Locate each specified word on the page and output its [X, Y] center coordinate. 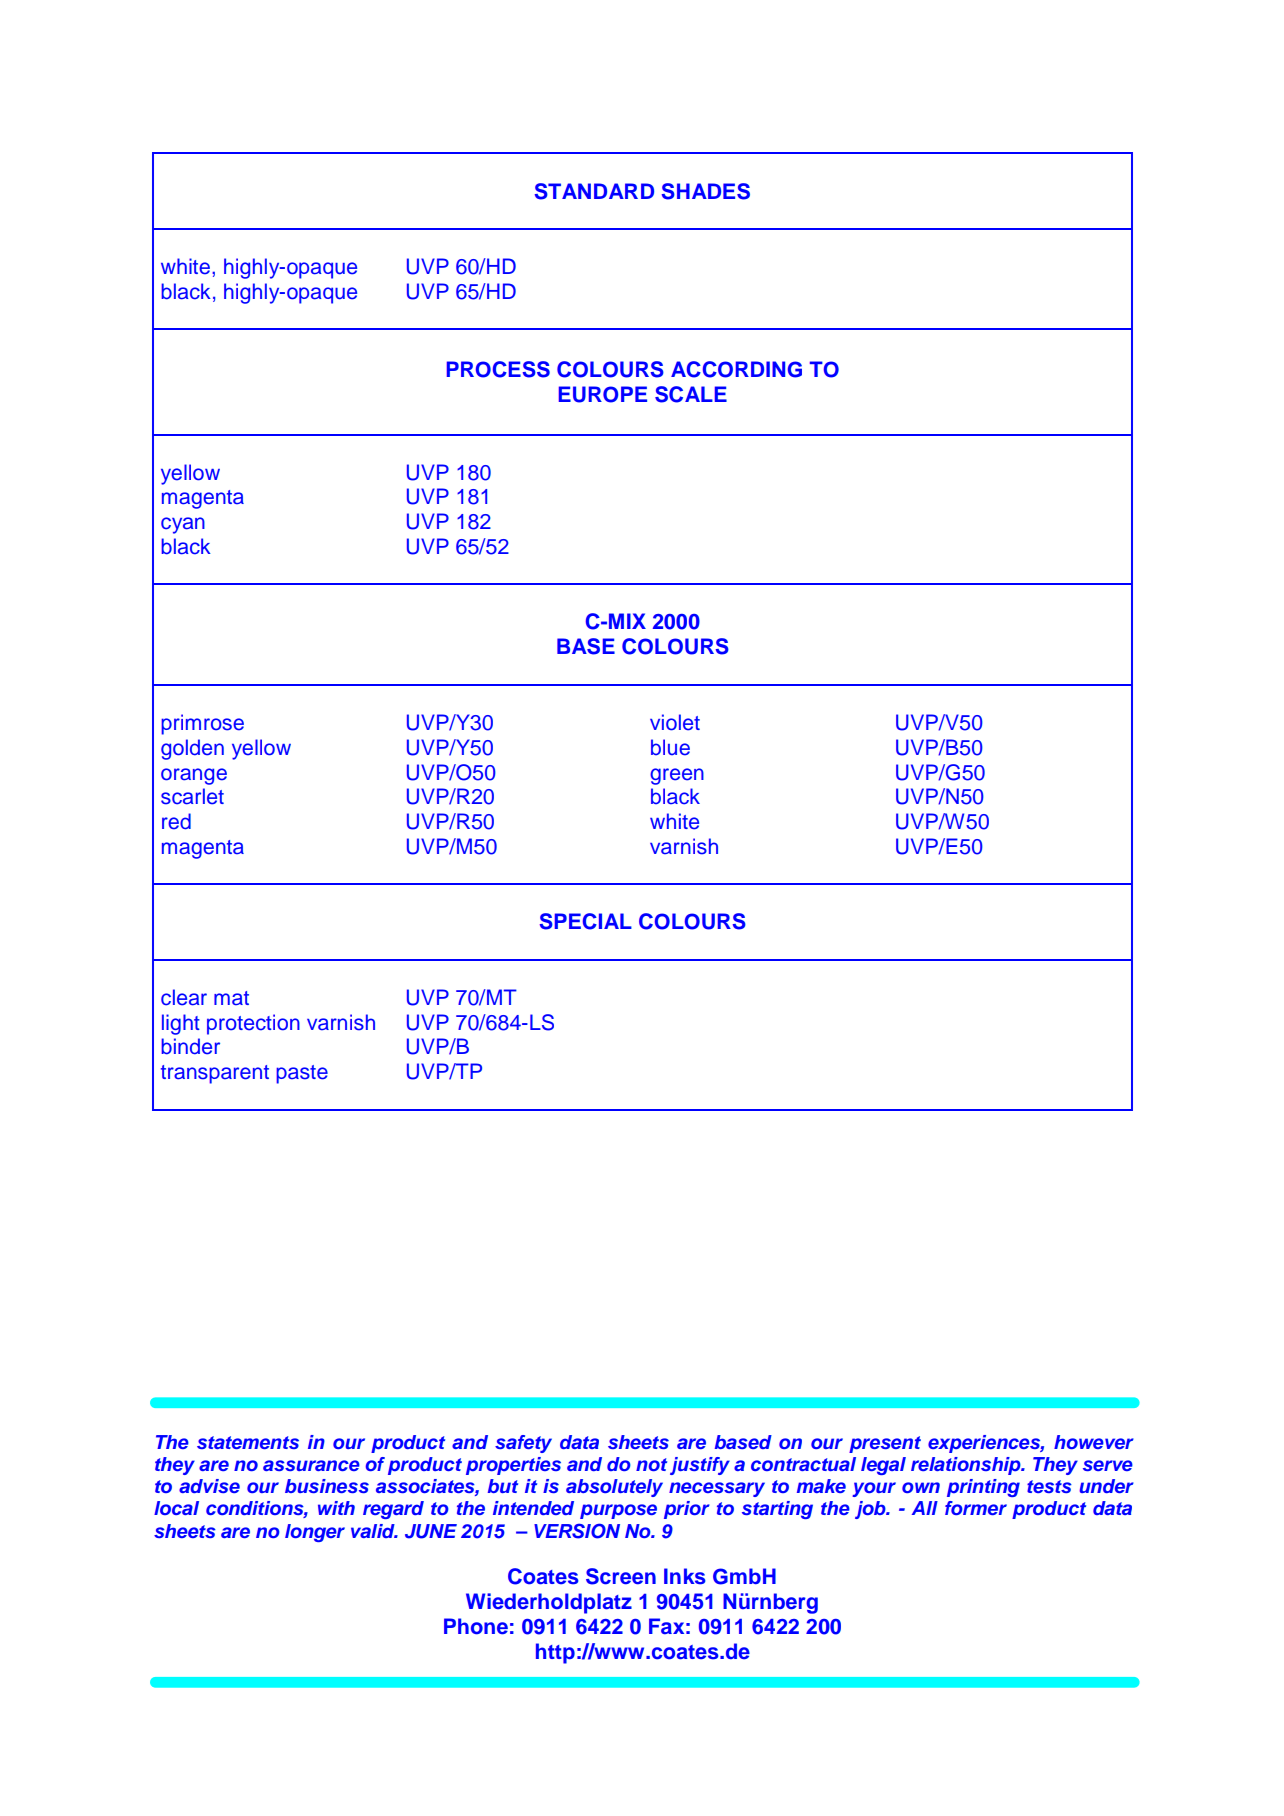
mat [231, 998]
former [976, 1508]
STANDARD [594, 191]
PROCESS [498, 369]
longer [315, 1533]
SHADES [706, 191]
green [677, 776]
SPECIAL [586, 921]
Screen [621, 1576]
